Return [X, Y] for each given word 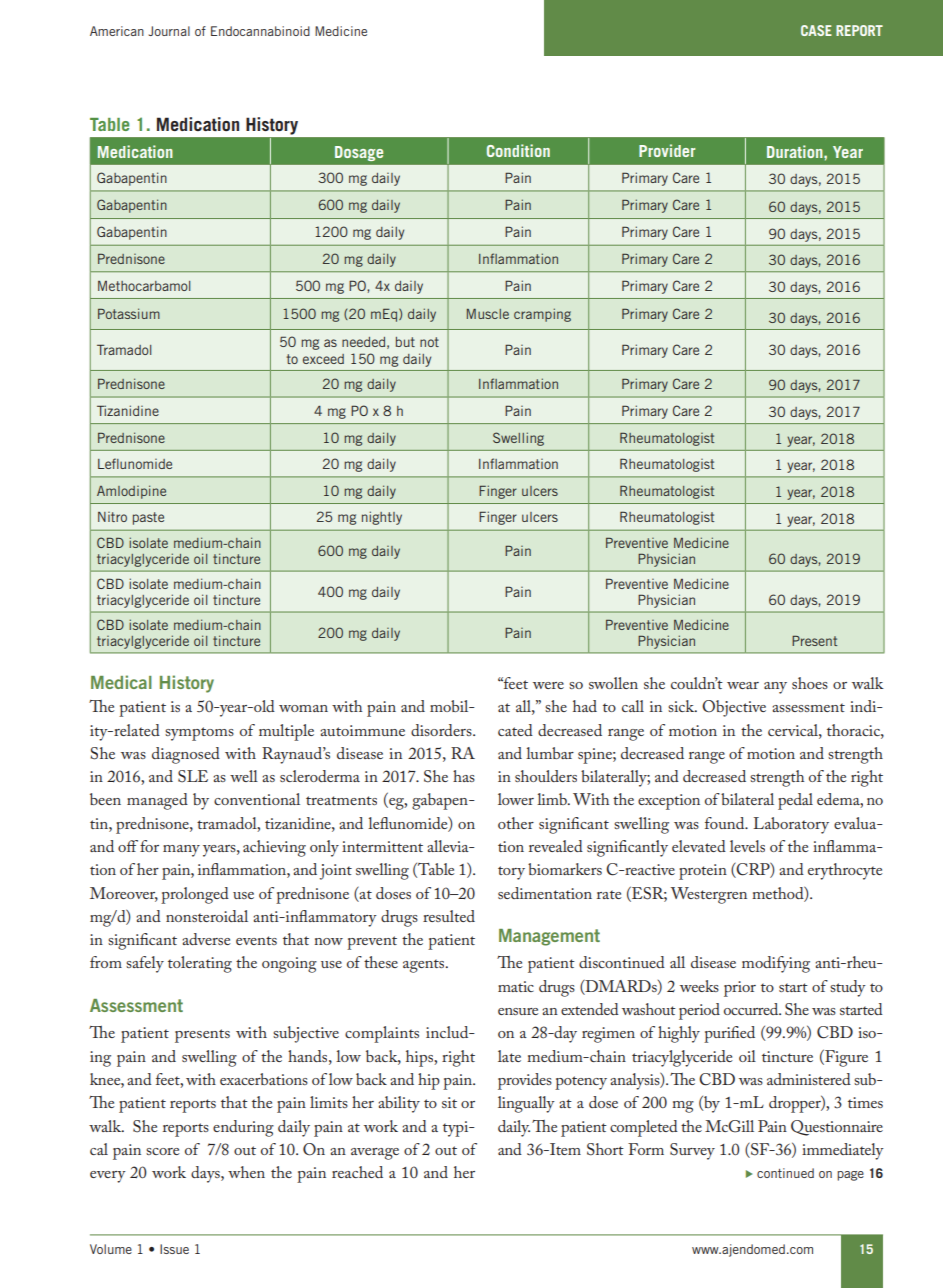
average [375, 1154]
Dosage [359, 153]
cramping [542, 315]
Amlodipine [131, 492]
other [516, 823]
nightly [382, 518]
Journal [169, 31]
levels [747, 846]
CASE [816, 30]
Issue [174, 1249]
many [181, 851]
